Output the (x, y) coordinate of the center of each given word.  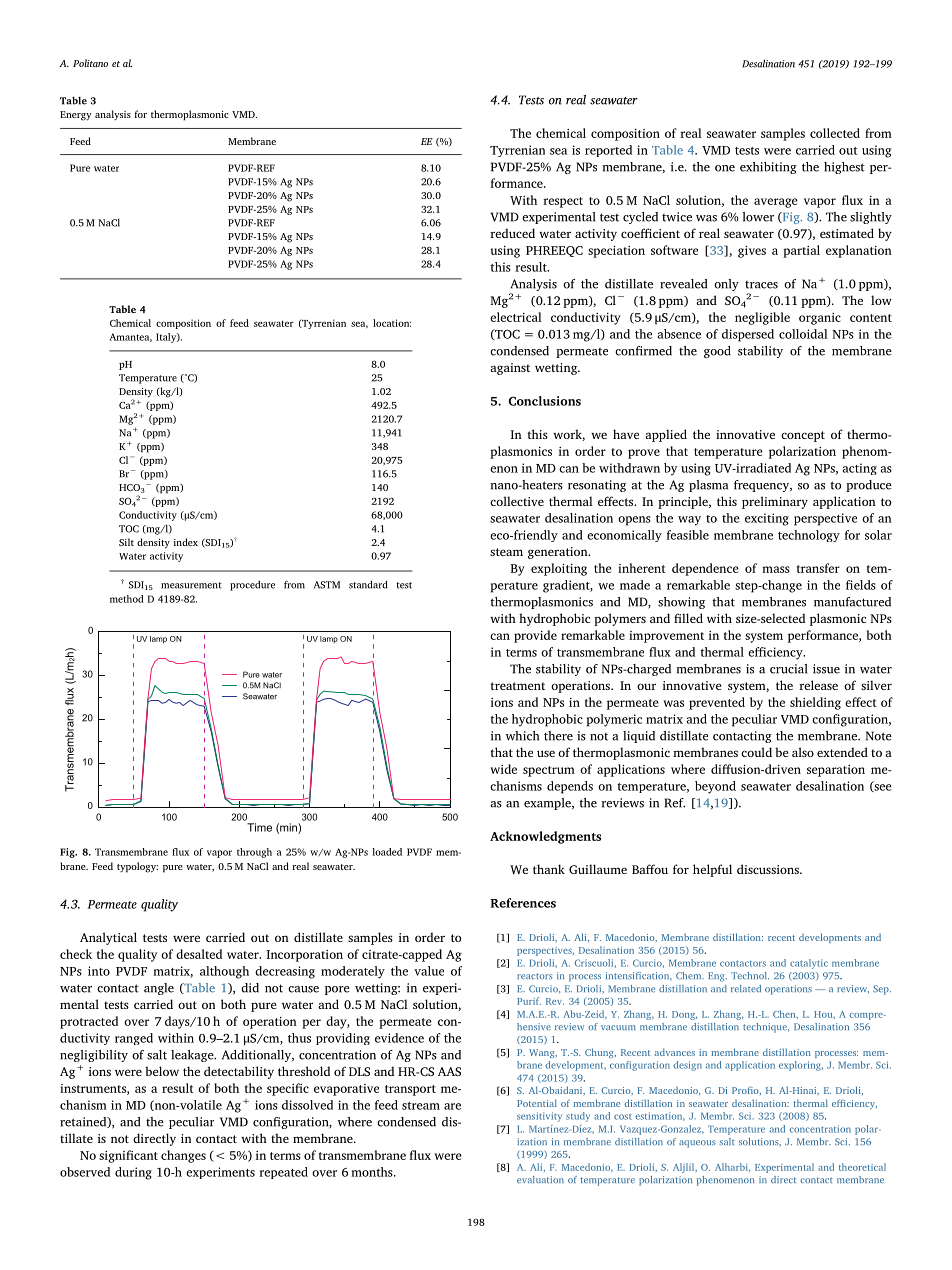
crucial (788, 669)
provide (535, 636)
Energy (76, 116)
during (133, 1173)
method (127, 599)
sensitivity (539, 1117)
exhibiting (768, 168)
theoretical (862, 1167)
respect (563, 202)
